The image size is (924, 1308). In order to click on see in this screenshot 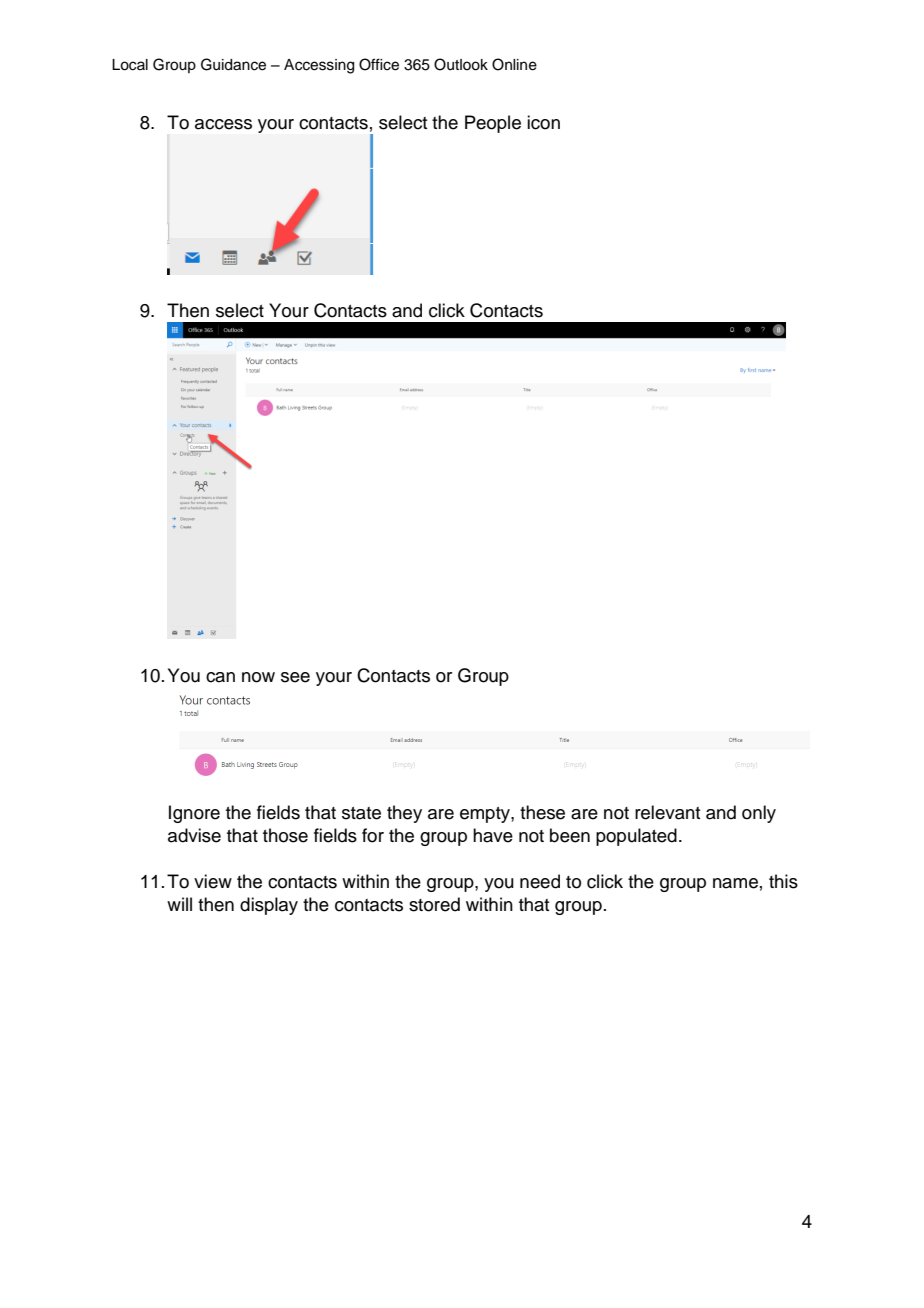, I will do `click(295, 677)`.
